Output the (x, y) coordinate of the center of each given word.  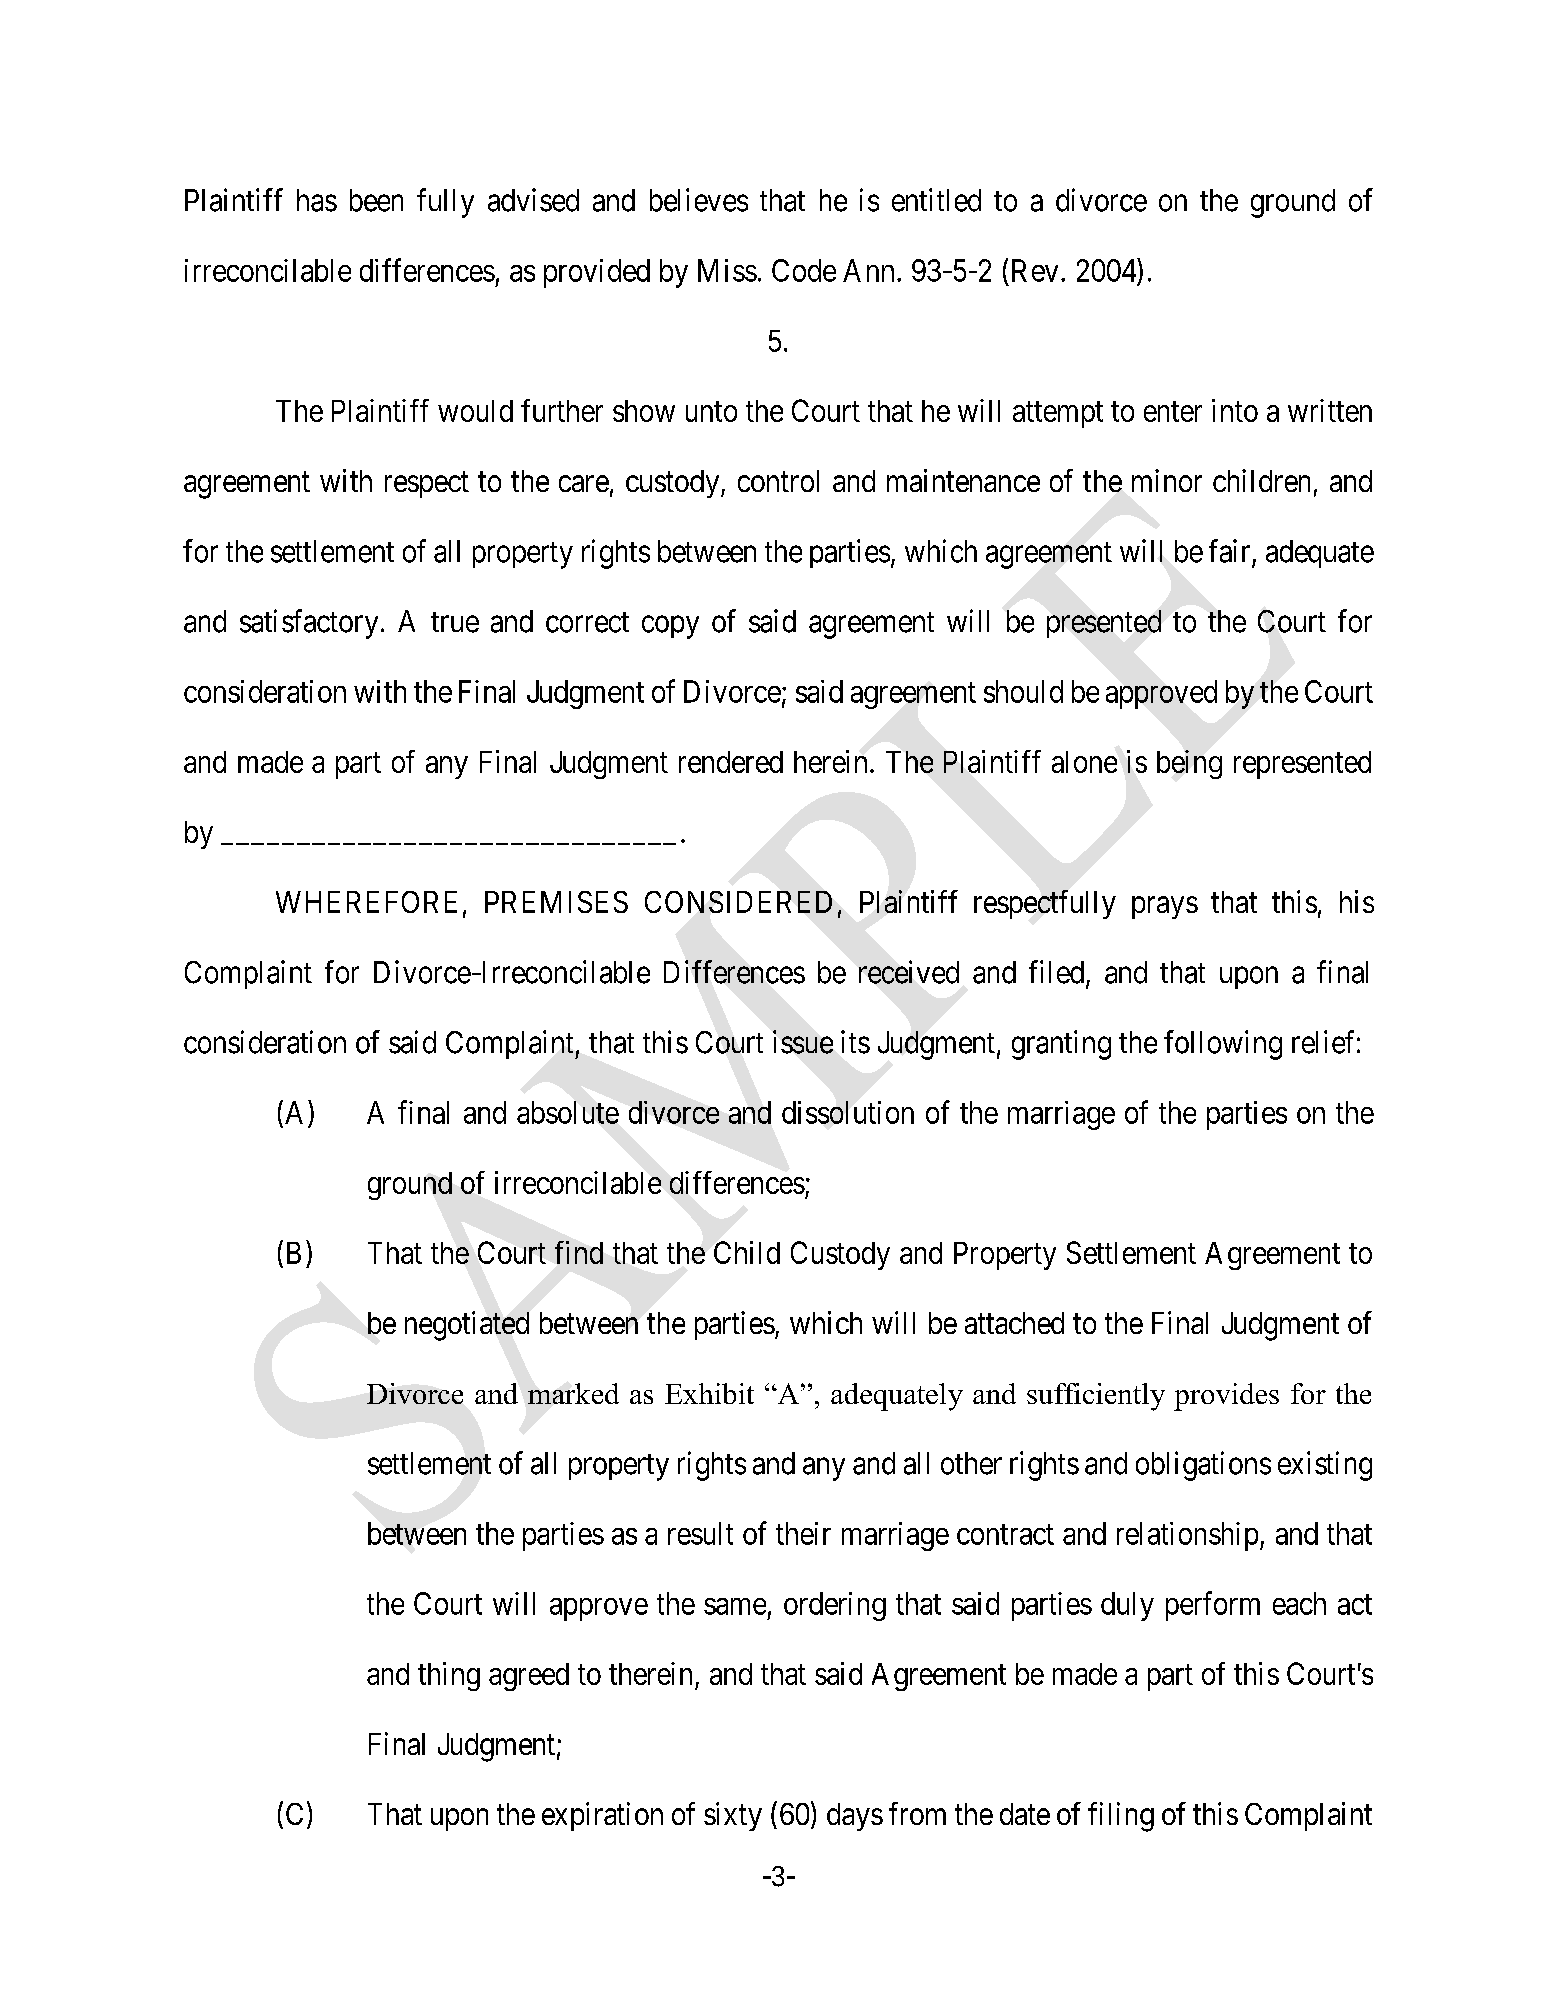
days (855, 1817)
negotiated (467, 1326)
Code (804, 270)
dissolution (848, 1112)
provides (1226, 1397)
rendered (731, 762)
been (376, 200)
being (1189, 764)
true (455, 622)
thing (449, 1676)
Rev (1035, 270)
